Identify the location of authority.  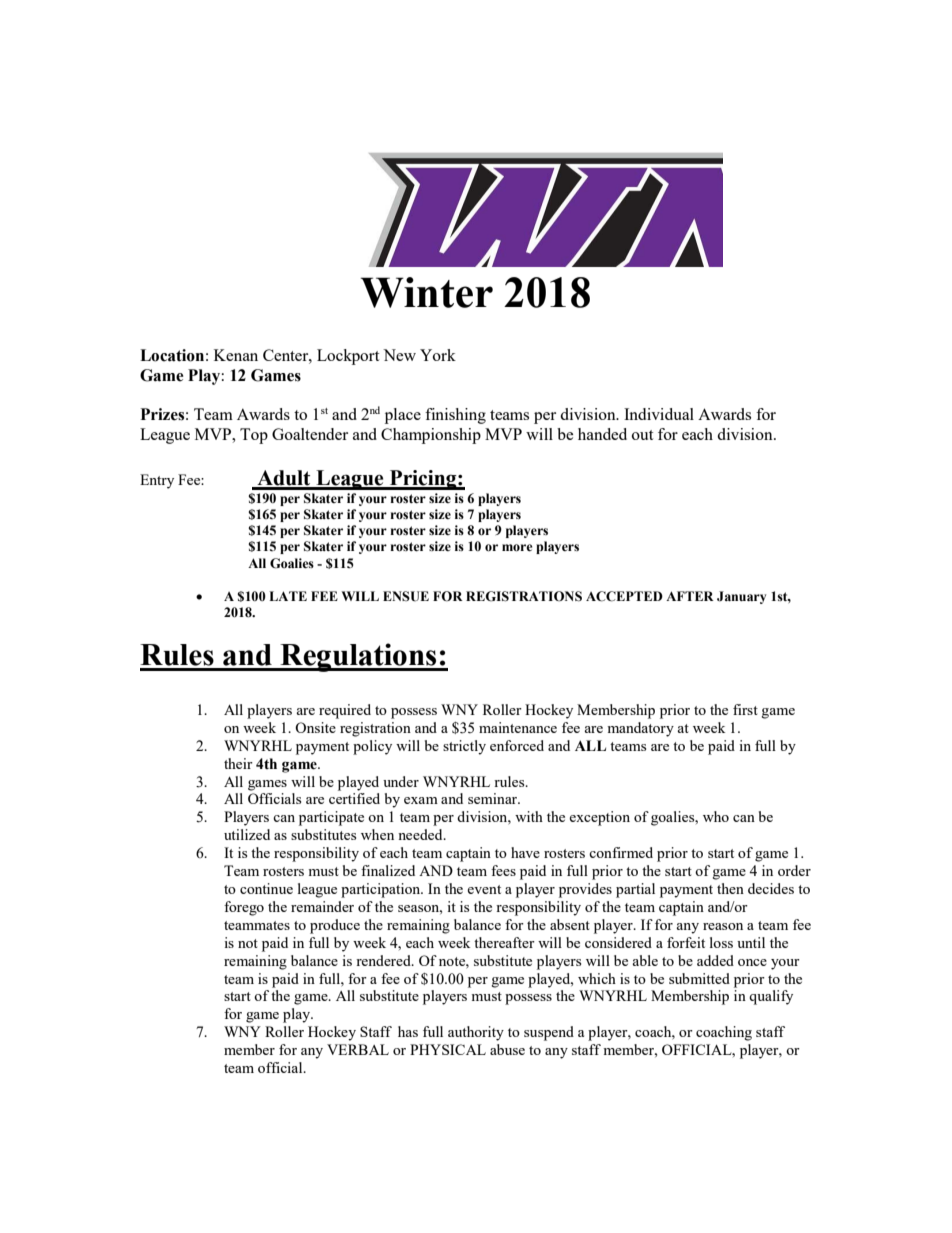
(476, 1033).
